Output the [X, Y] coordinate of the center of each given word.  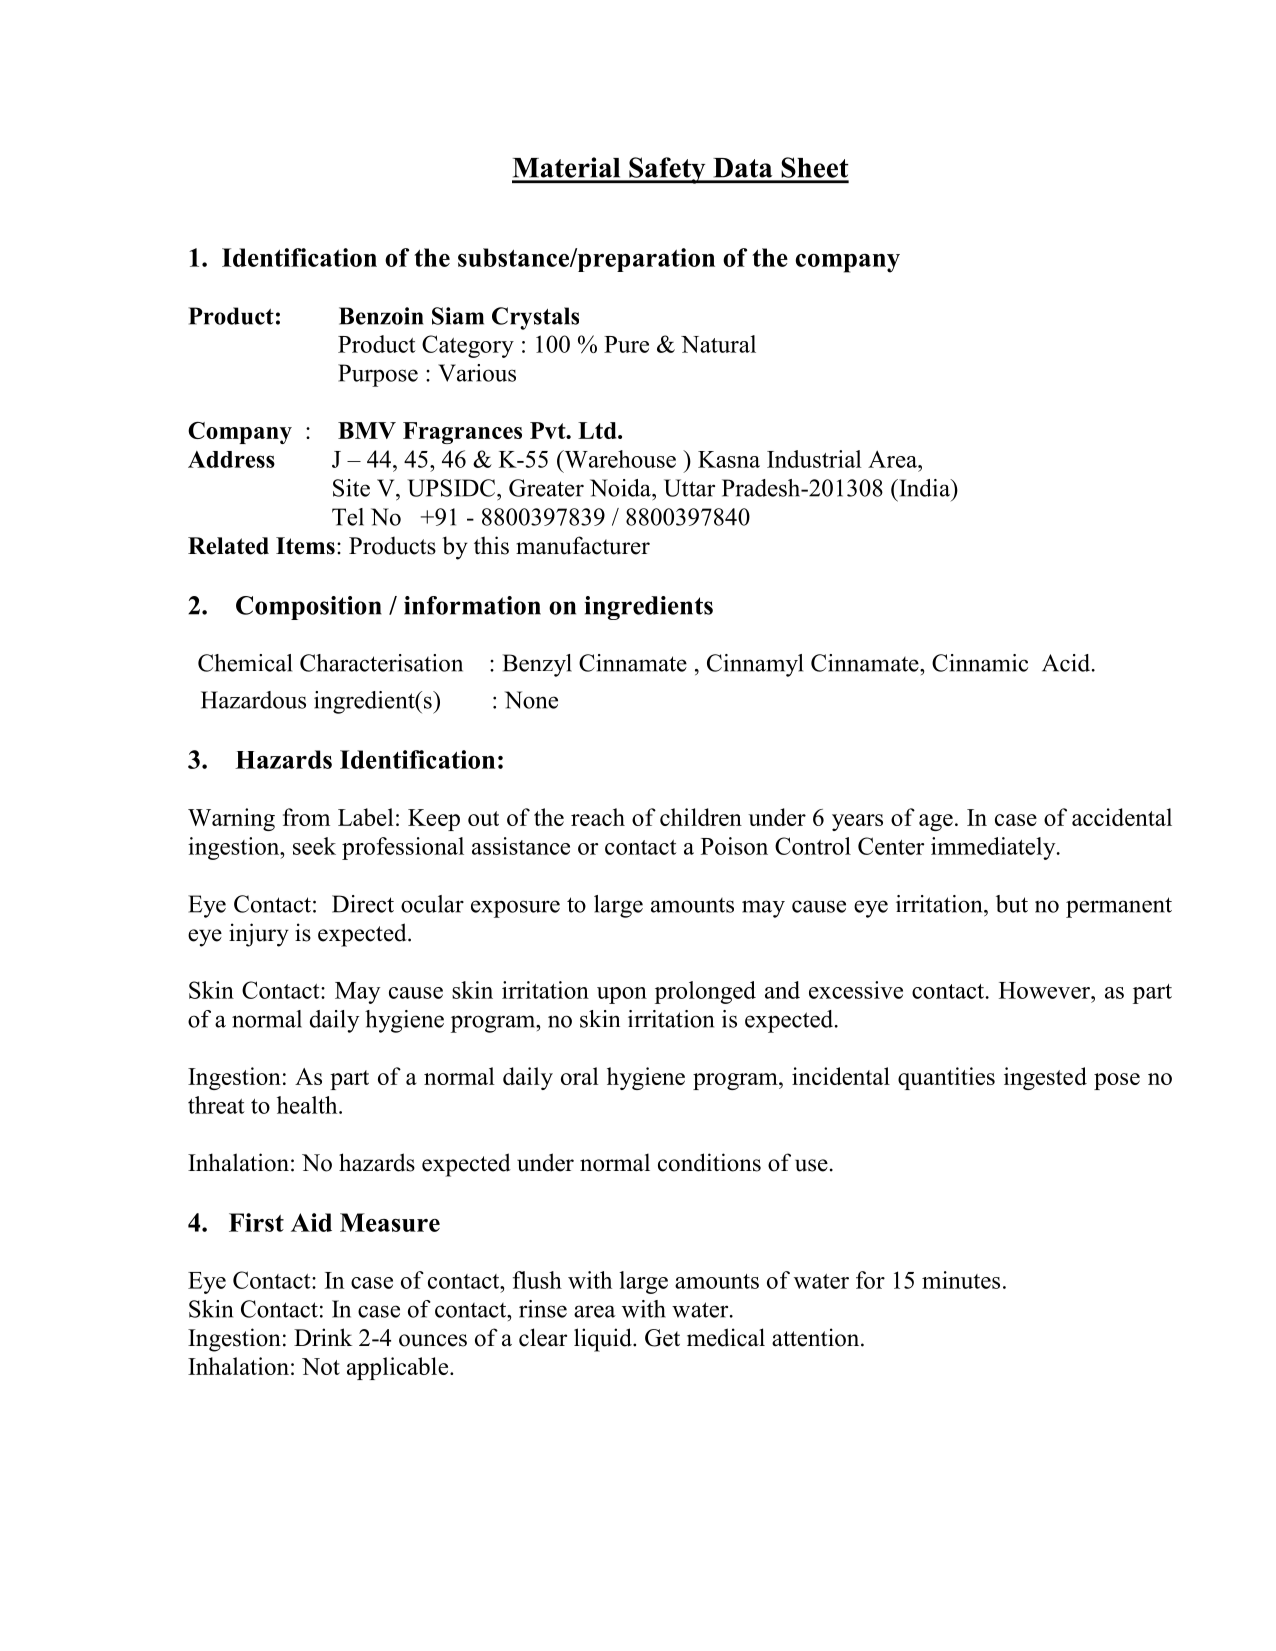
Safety [667, 170]
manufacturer [583, 545]
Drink [323, 1337]
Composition [309, 608]
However [1046, 990]
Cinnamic [980, 663]
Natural [718, 344]
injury [259, 935]
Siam [458, 316]
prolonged [705, 992]
